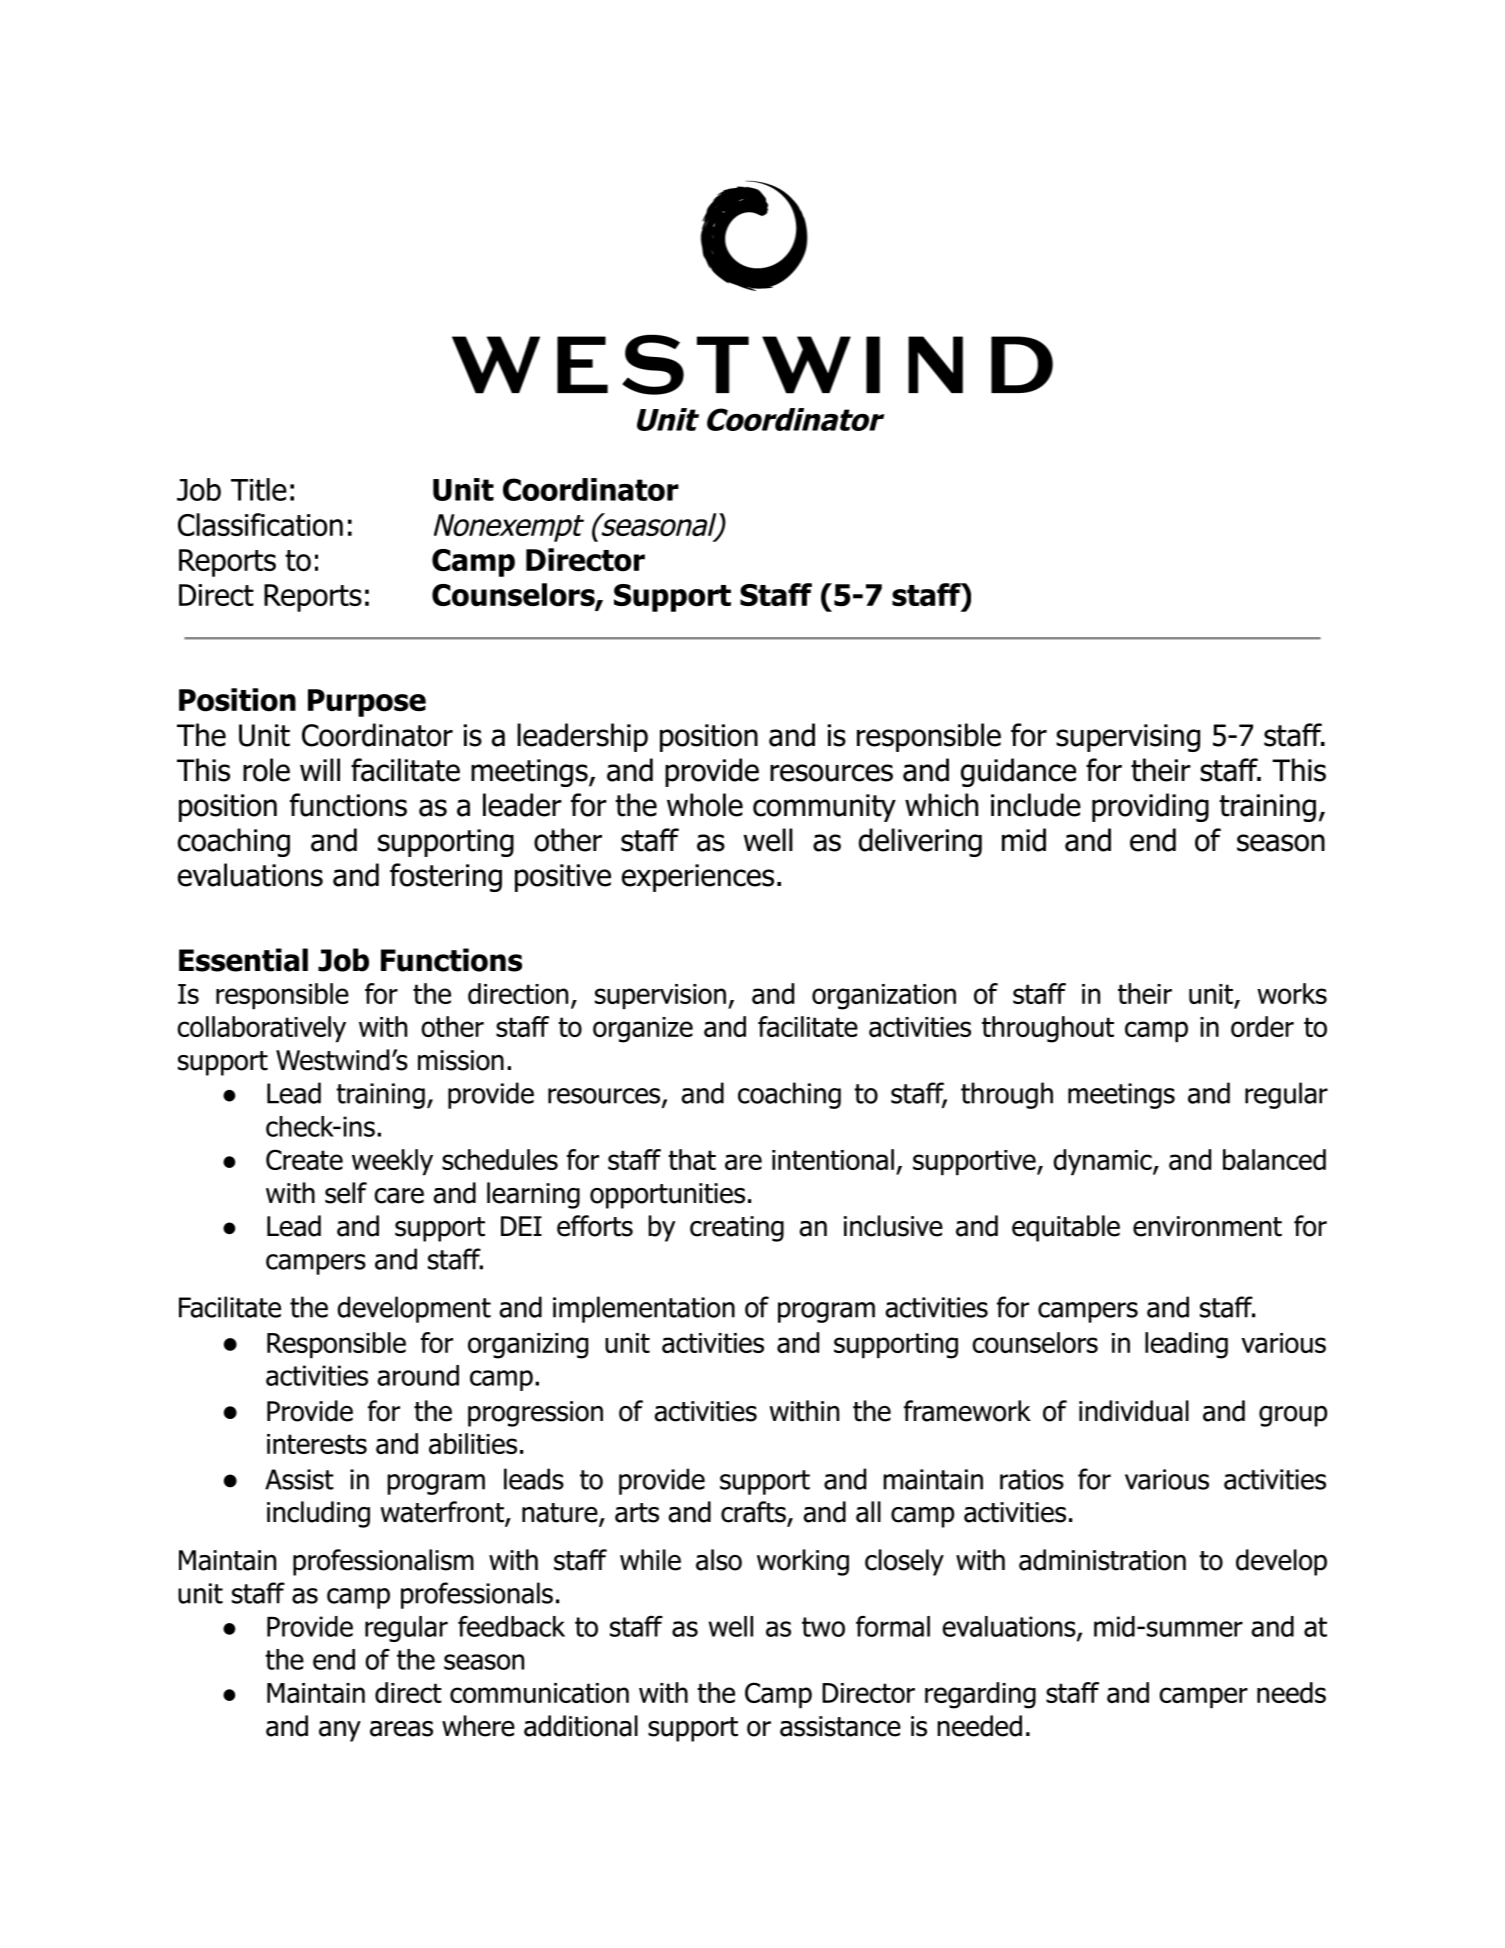 This document has width=1505, height=1948. What do you see at coordinates (705, 805) in the document?
I see `whole` at bounding box center [705, 805].
